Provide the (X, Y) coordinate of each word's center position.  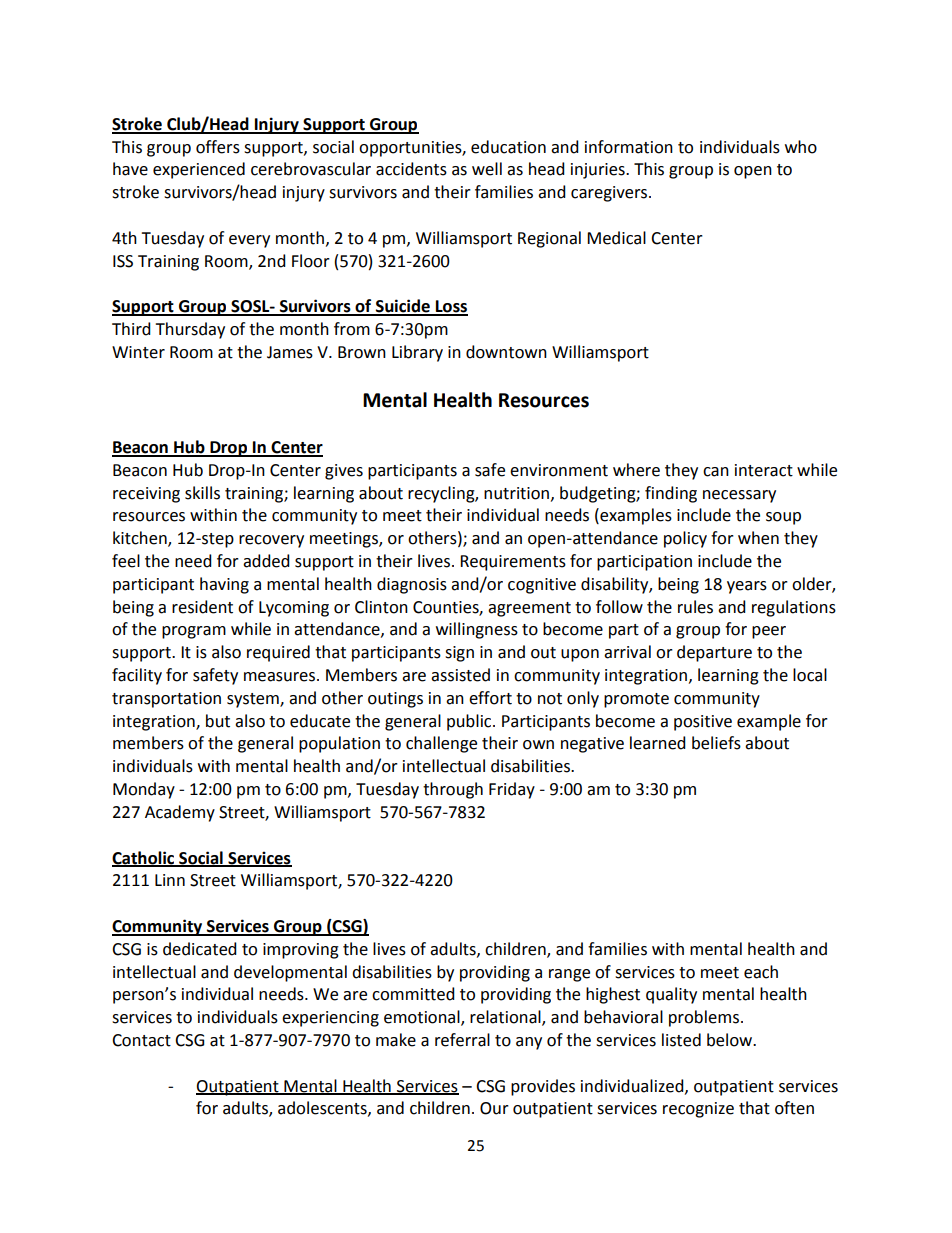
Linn (170, 880)
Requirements (513, 563)
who (801, 147)
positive (703, 723)
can (716, 472)
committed (413, 994)
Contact (141, 1040)
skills (202, 493)
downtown (506, 352)
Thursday (190, 330)
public (470, 722)
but (218, 721)
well (487, 169)
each (761, 972)
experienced (199, 170)
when (758, 538)
